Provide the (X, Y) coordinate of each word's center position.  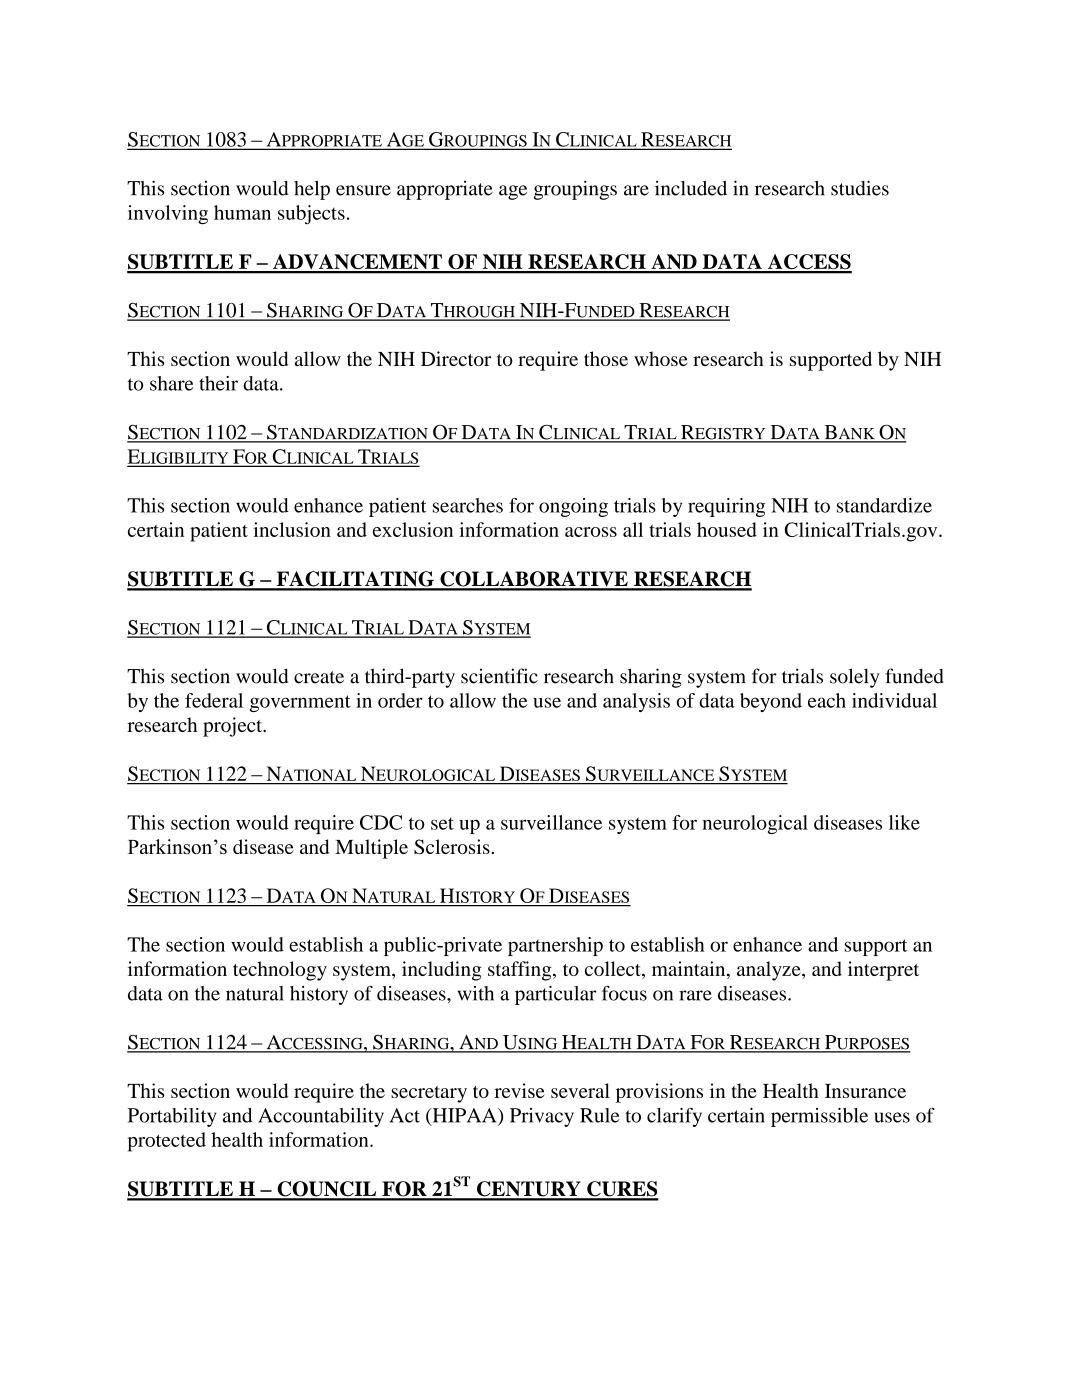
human (242, 212)
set (442, 823)
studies (860, 188)
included (691, 188)
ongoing (573, 507)
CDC (381, 822)
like (904, 822)
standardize (884, 505)
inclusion (292, 529)
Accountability (321, 1117)
